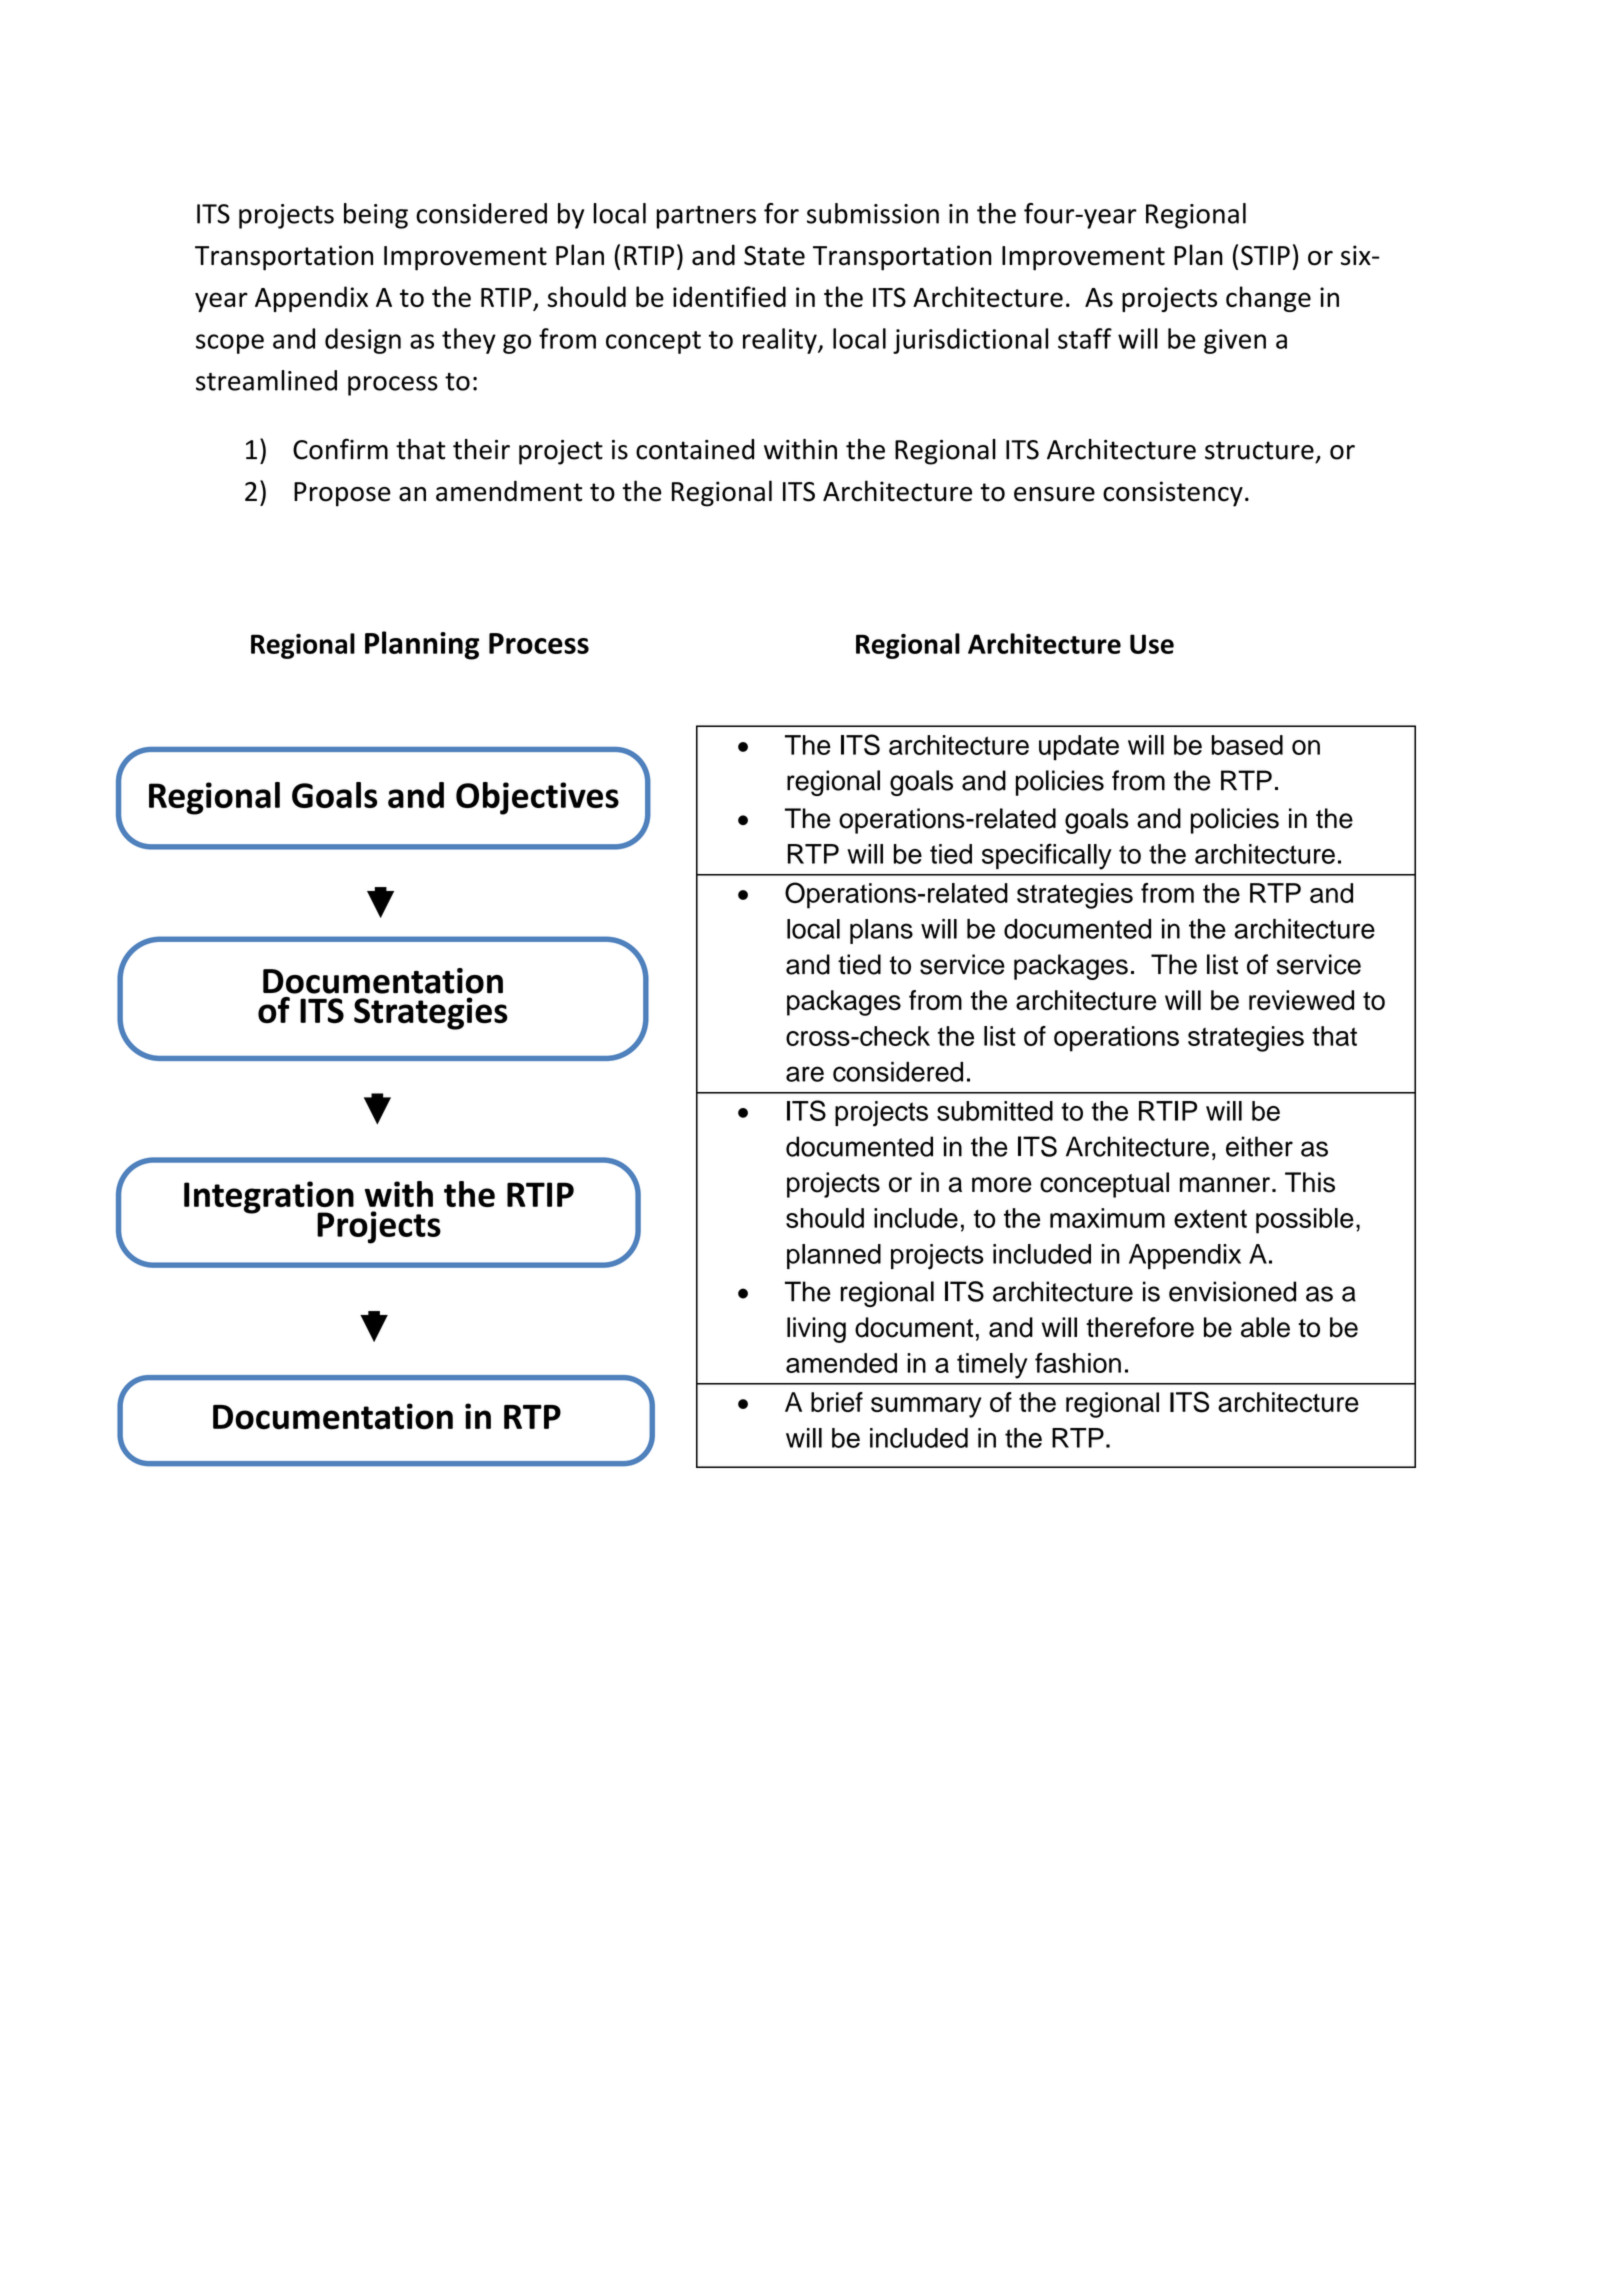  I want to click on amended, so click(841, 1363).
